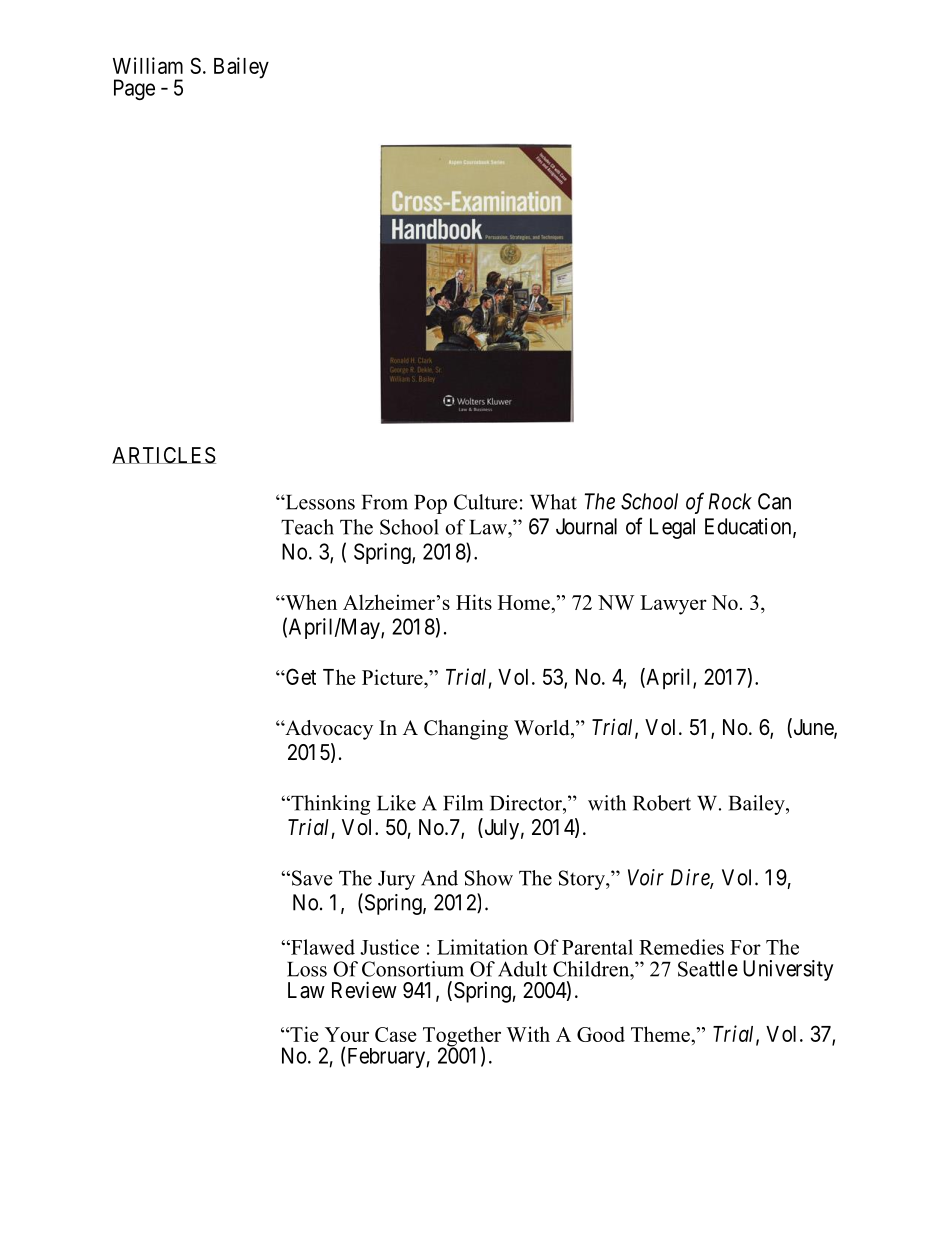 Image resolution: width=952 pixels, height=1233 pixels. What do you see at coordinates (307, 527) in the screenshot?
I see `Teach` at bounding box center [307, 527].
